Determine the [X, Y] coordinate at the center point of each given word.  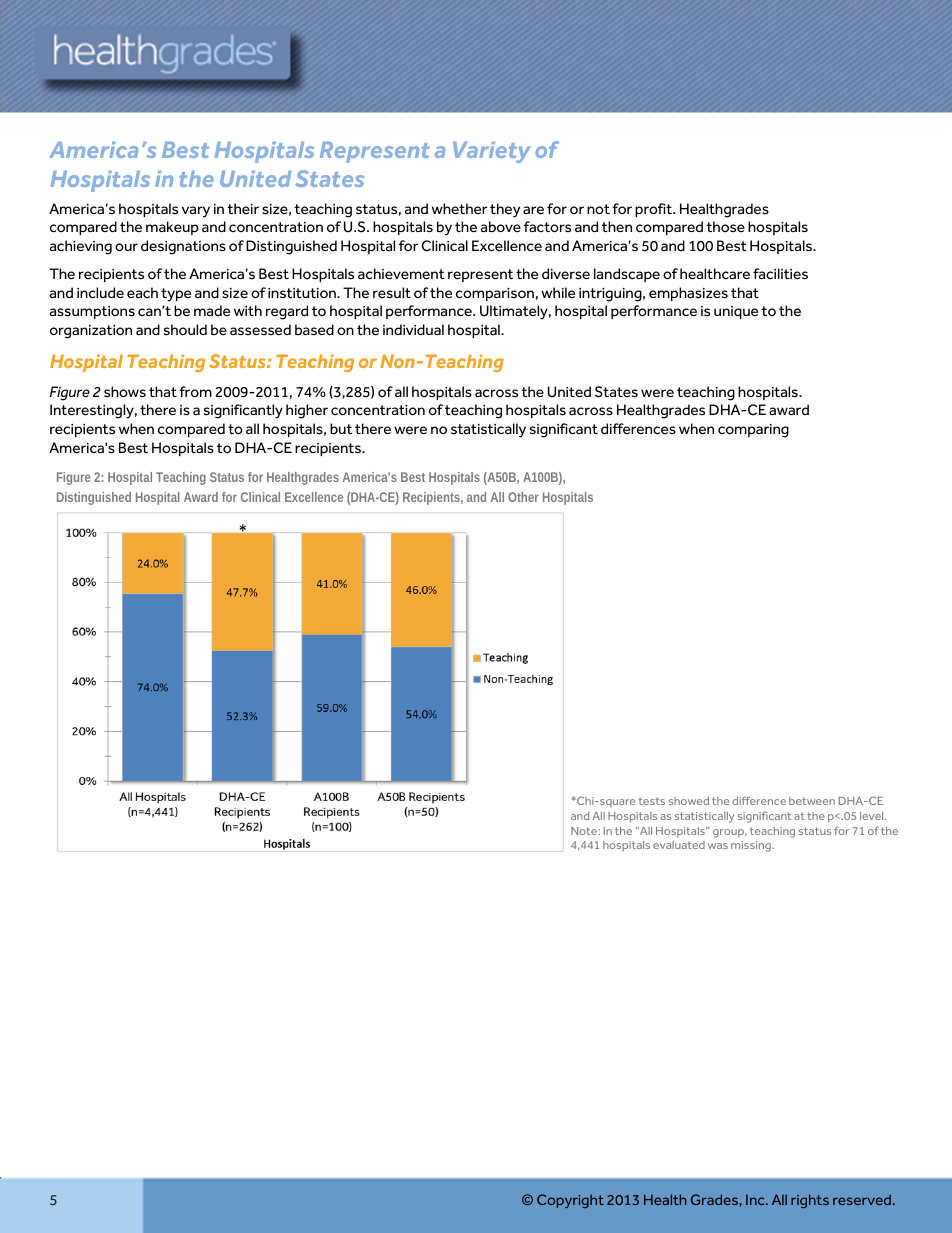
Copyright [570, 1201]
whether [459, 209]
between [812, 801]
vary [196, 212]
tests [651, 801]
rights [810, 1201]
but [341, 429]
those [725, 226]
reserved [862, 1199]
